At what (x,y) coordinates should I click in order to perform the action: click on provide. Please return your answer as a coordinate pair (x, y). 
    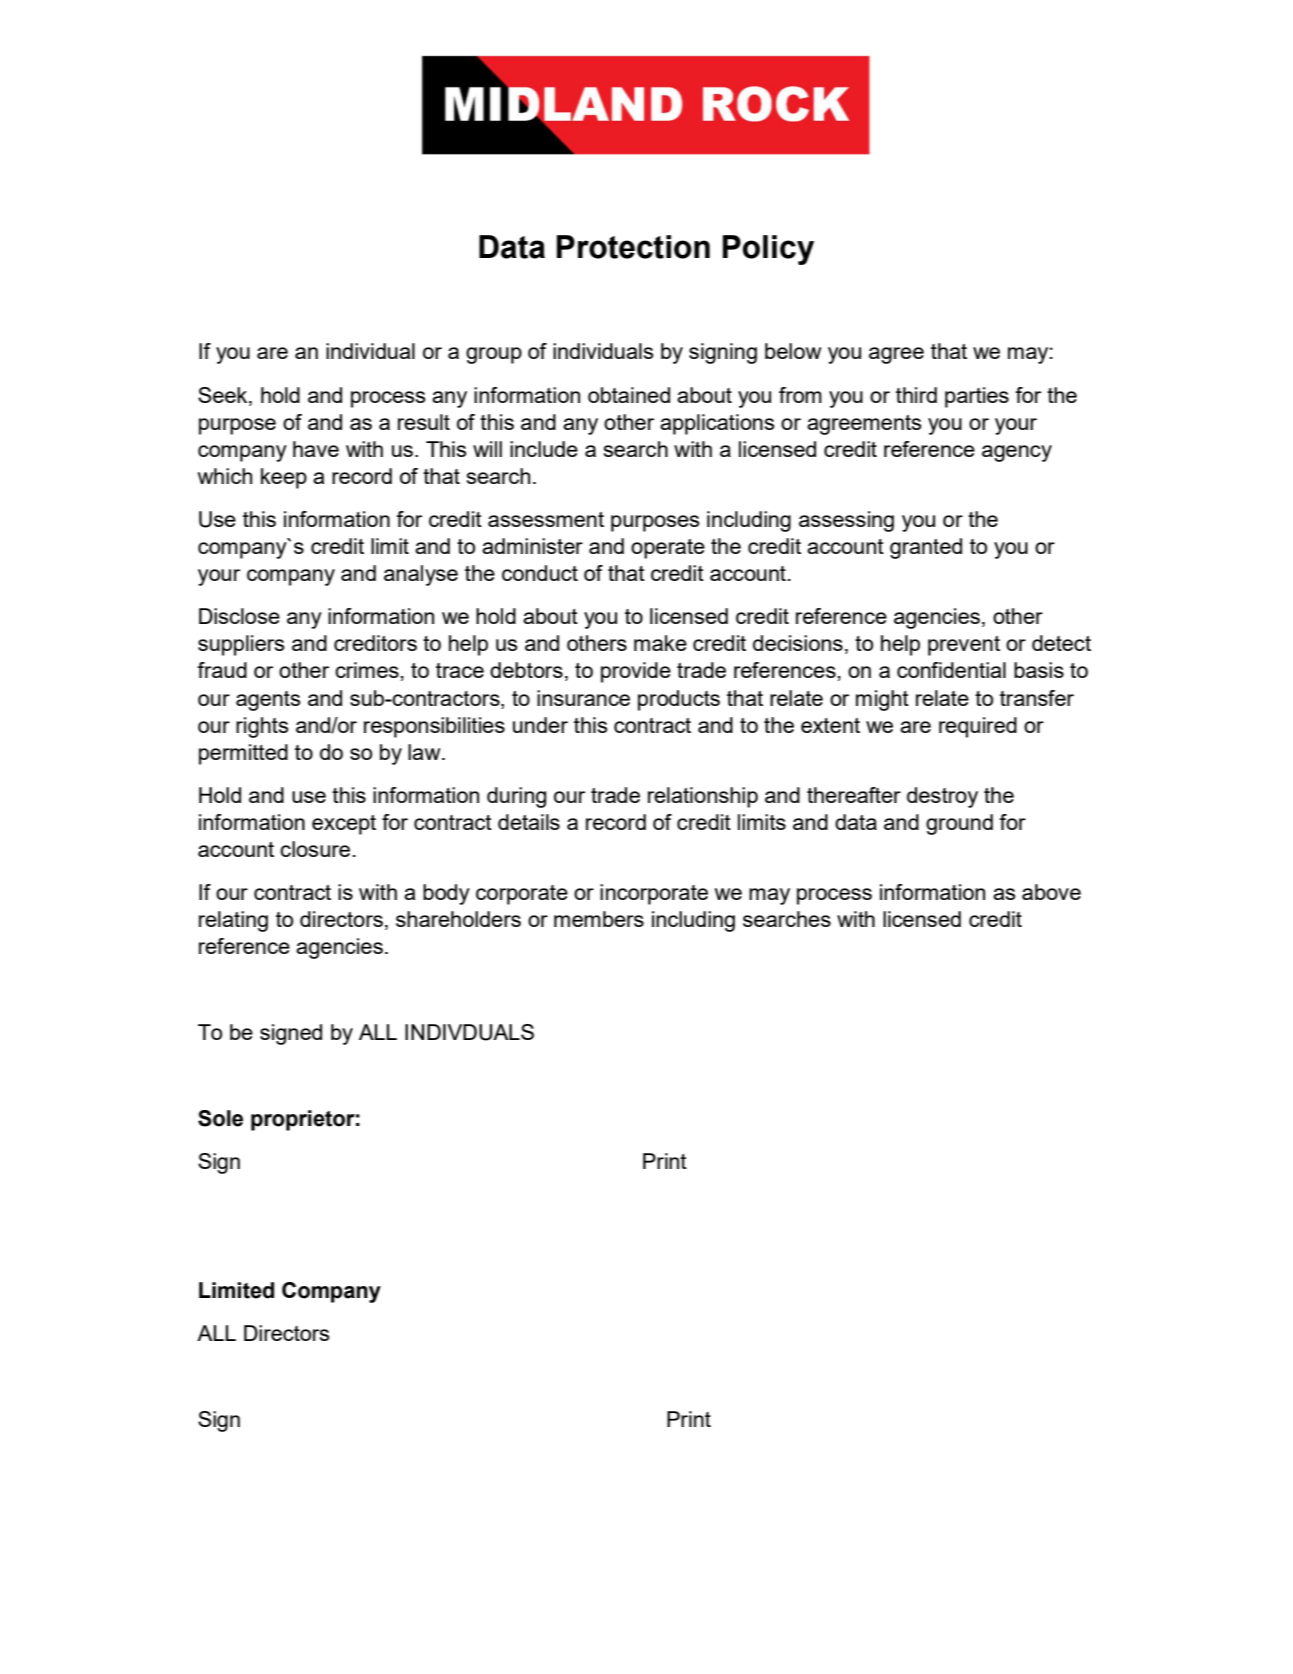
    Looking at the image, I should click on (636, 672).
